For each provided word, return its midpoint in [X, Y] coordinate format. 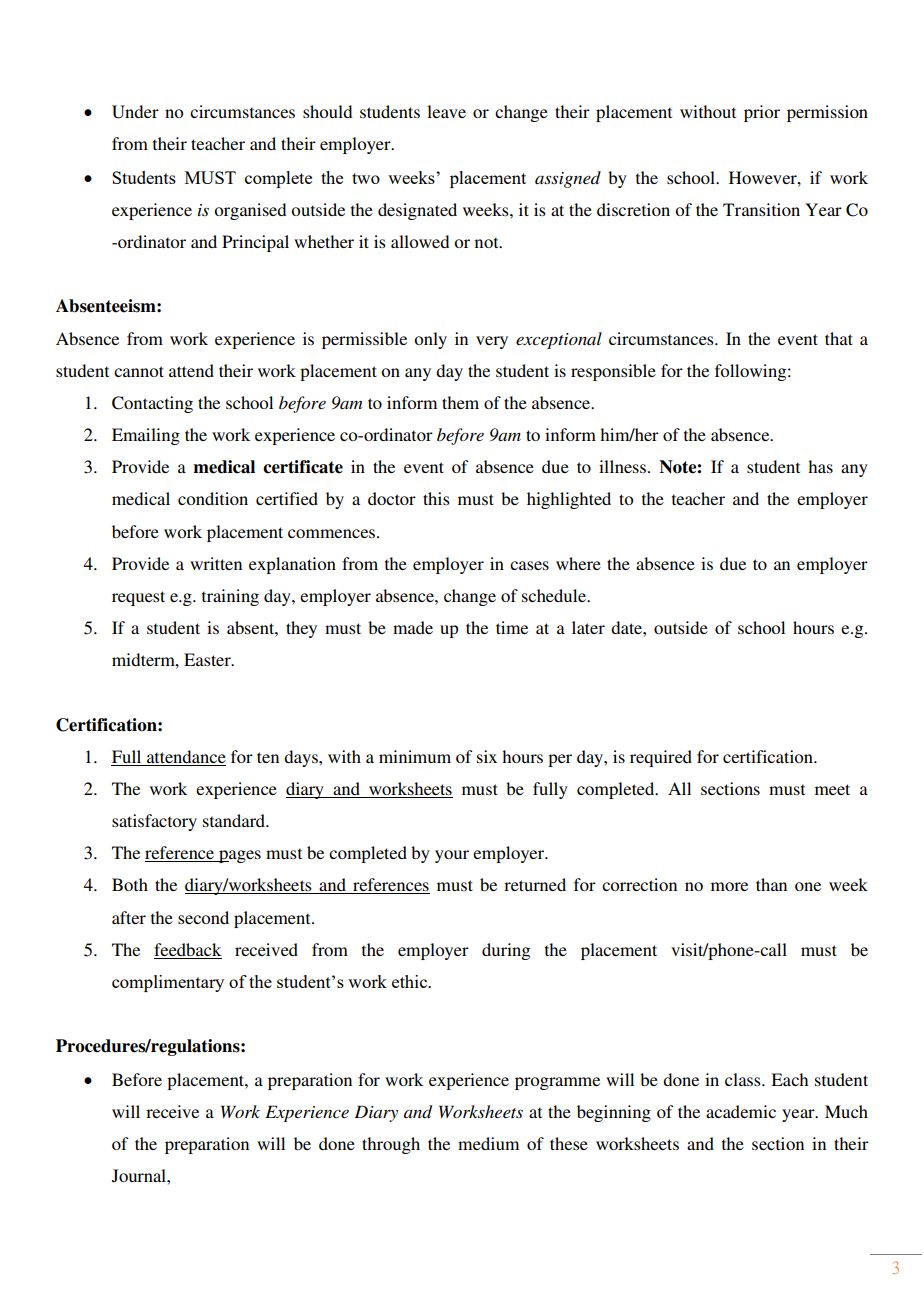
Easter [208, 659]
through [391, 1145]
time [512, 627]
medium [488, 1143]
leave [446, 111]
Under [135, 112]
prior [762, 113]
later [588, 627]
